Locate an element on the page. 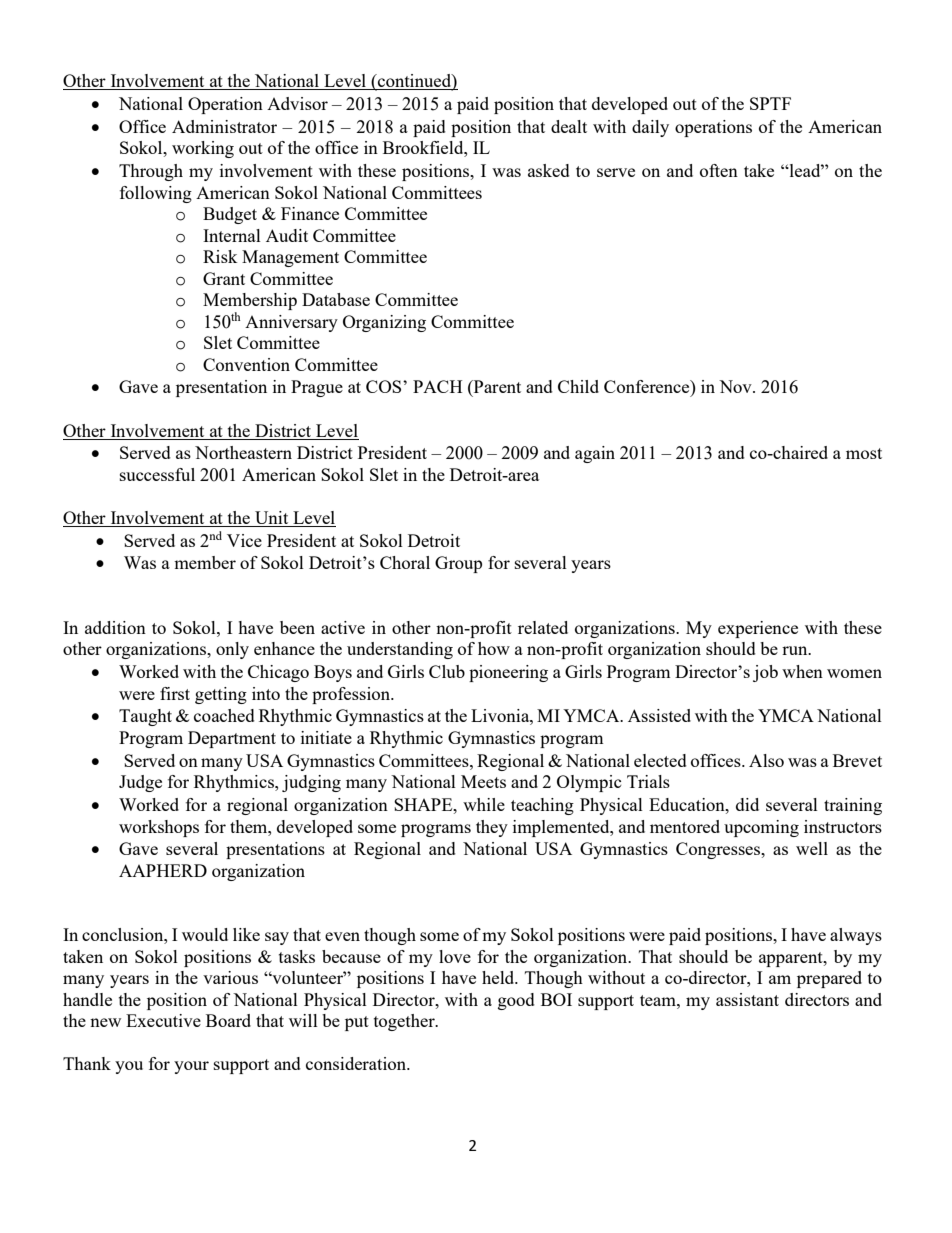 The width and height of the page is (952, 1233). often is located at coordinates (719, 170).
